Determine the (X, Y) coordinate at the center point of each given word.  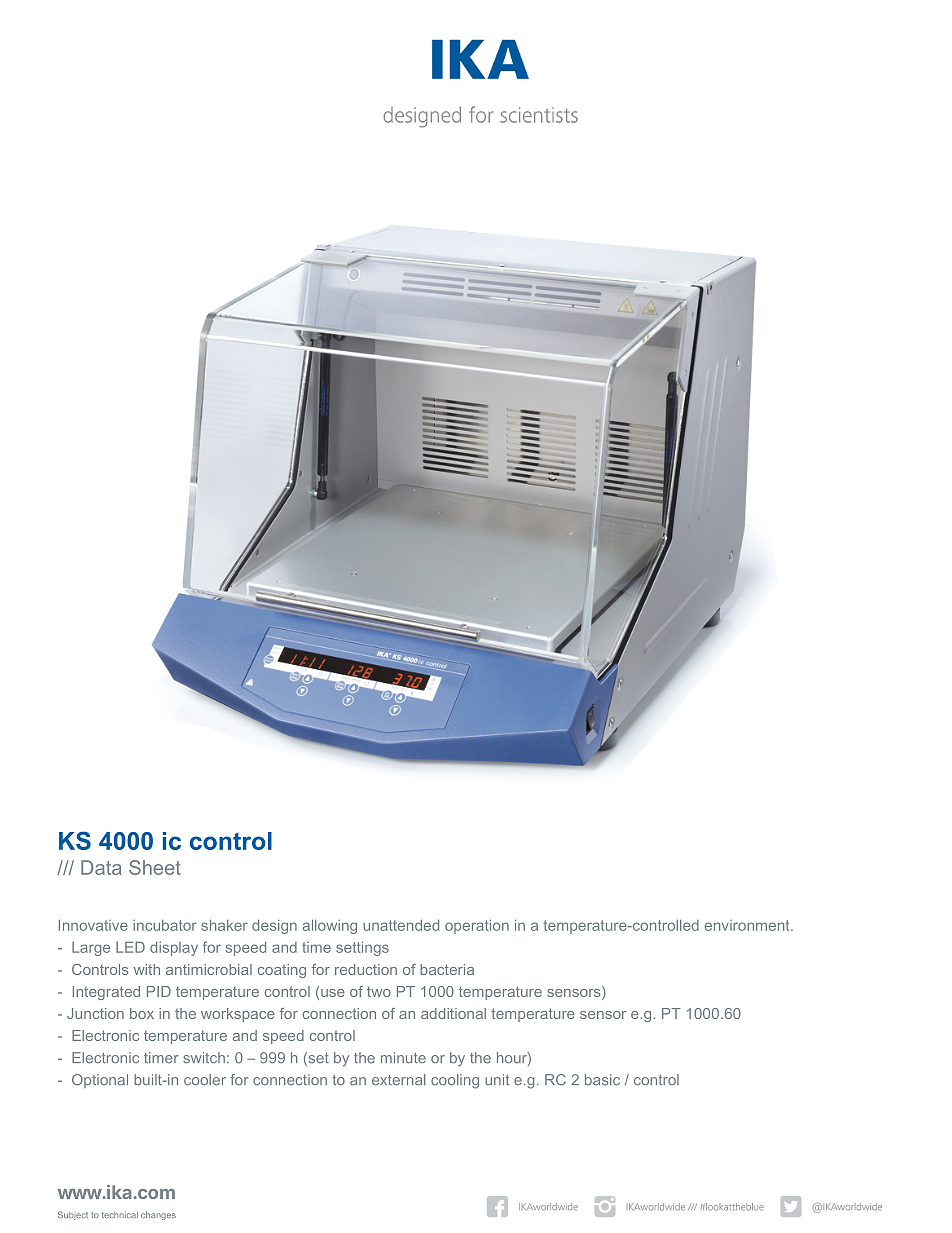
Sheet (155, 867)
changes (158, 1216)
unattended (401, 925)
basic (602, 1080)
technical (120, 1215)
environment (748, 925)
